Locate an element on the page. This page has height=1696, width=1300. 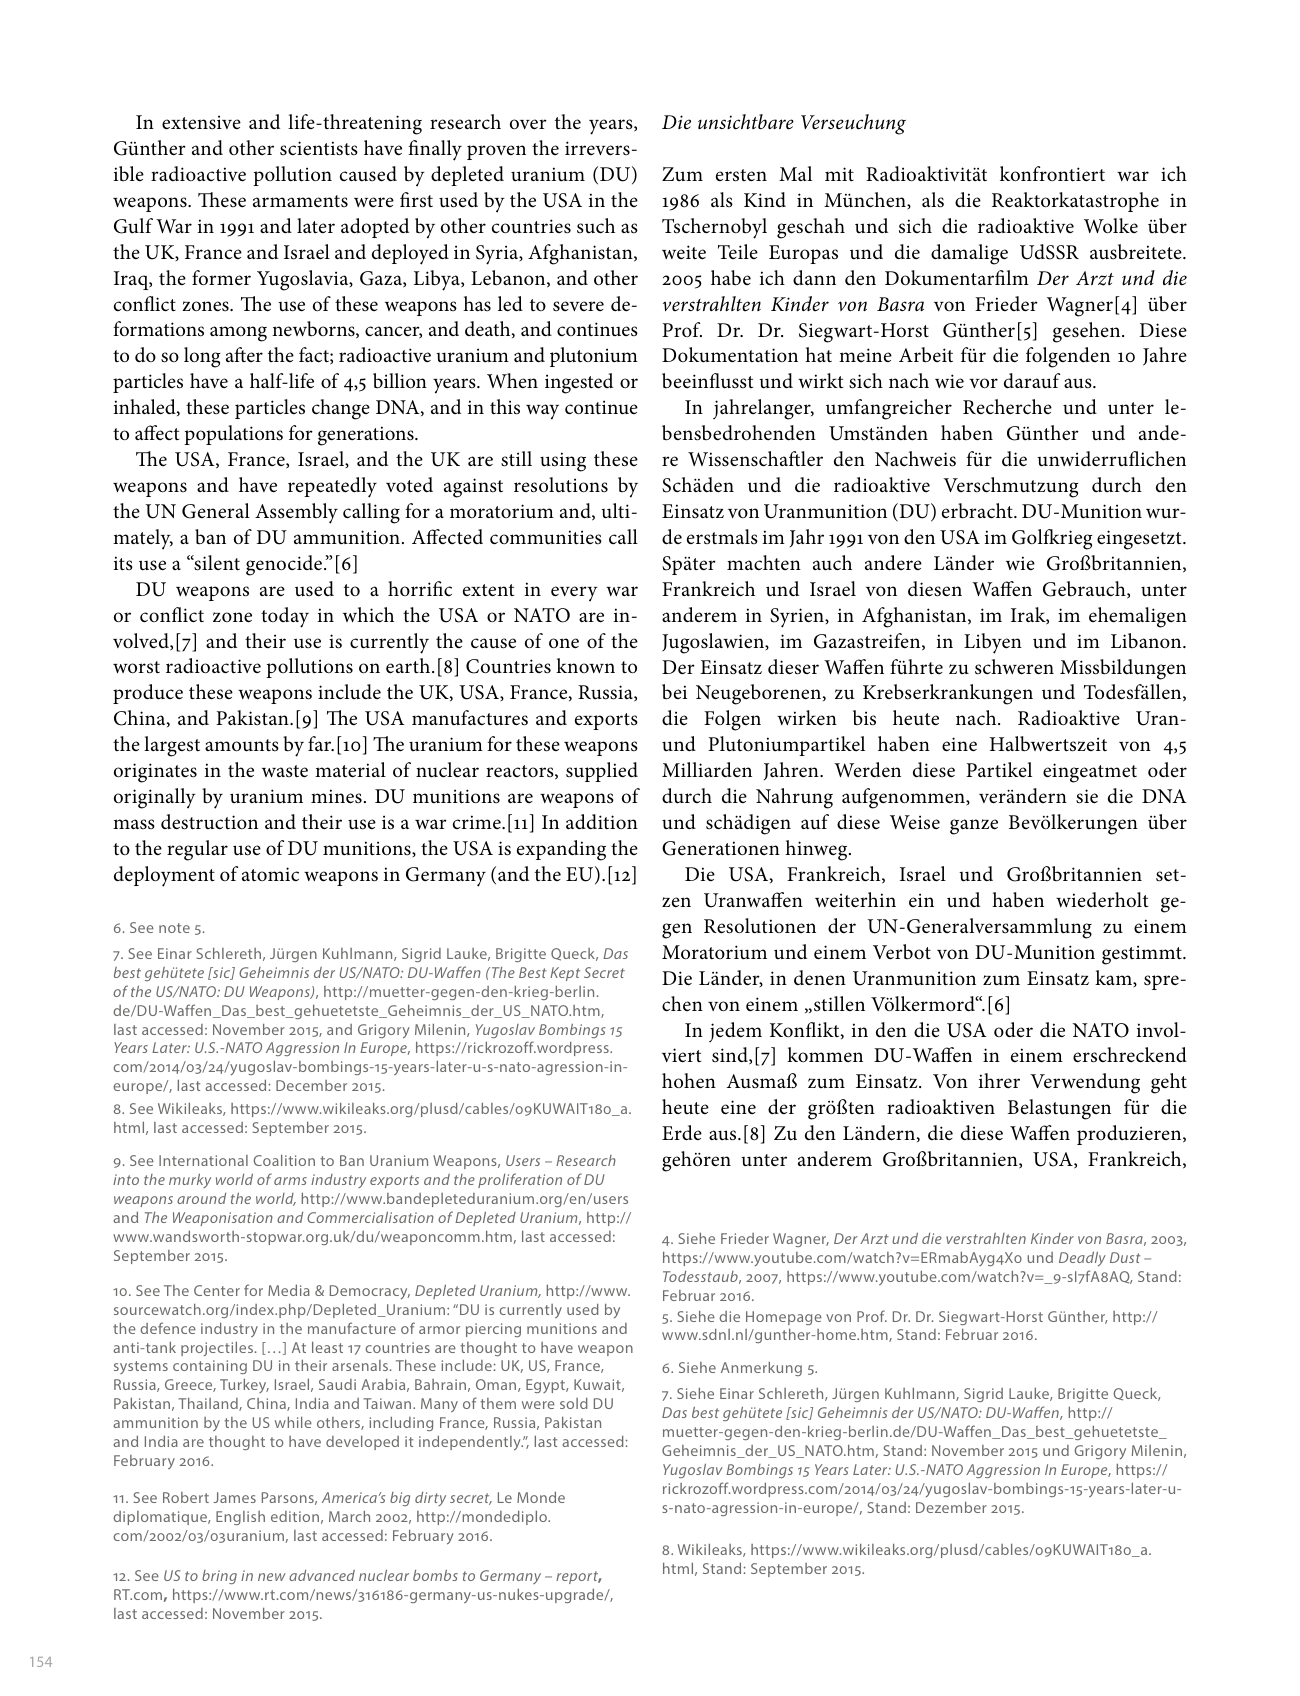
mit is located at coordinates (839, 174).
